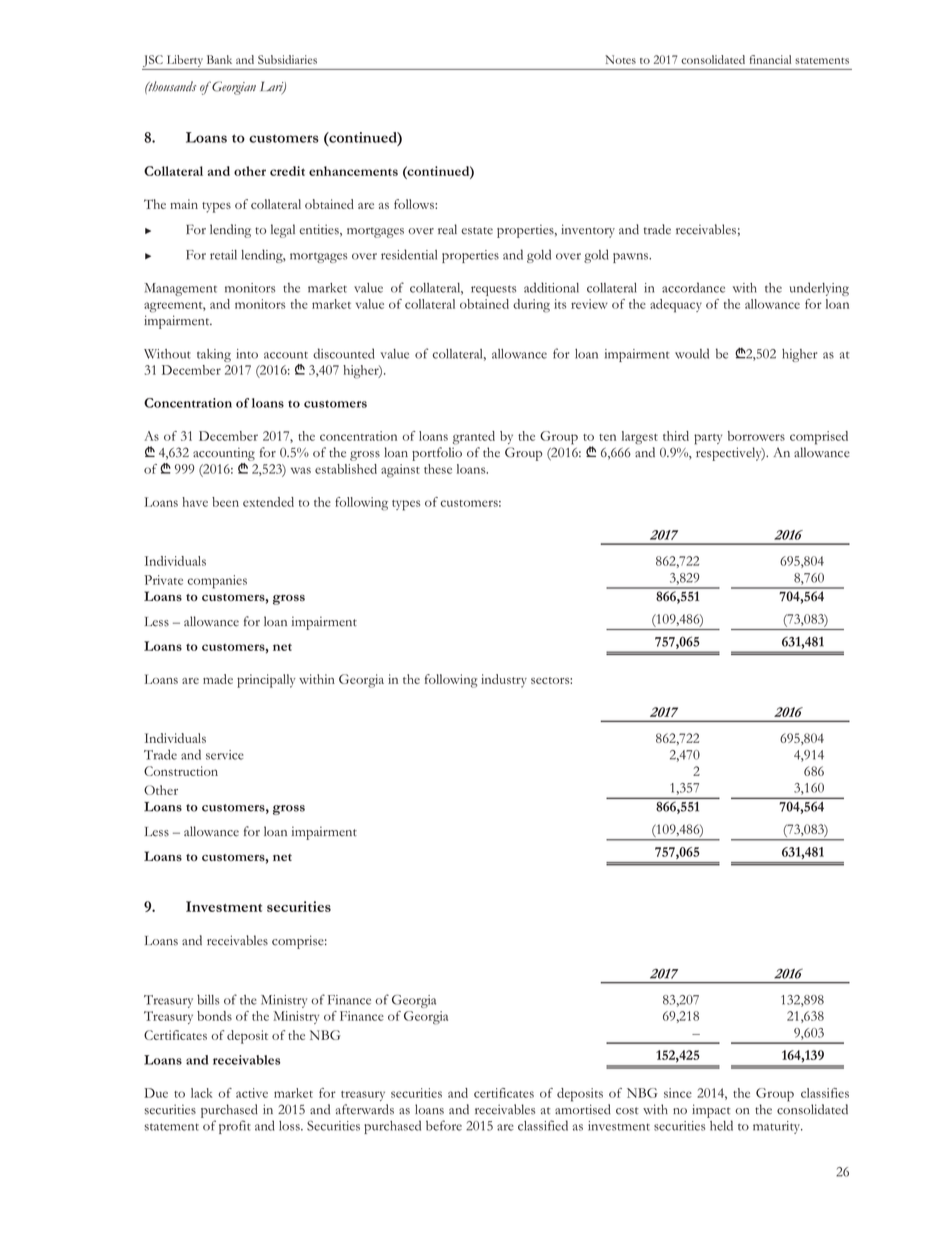 The image size is (952, 1233). Describe the element at coordinates (444, 1125) in the page. I see `before` at that location.
